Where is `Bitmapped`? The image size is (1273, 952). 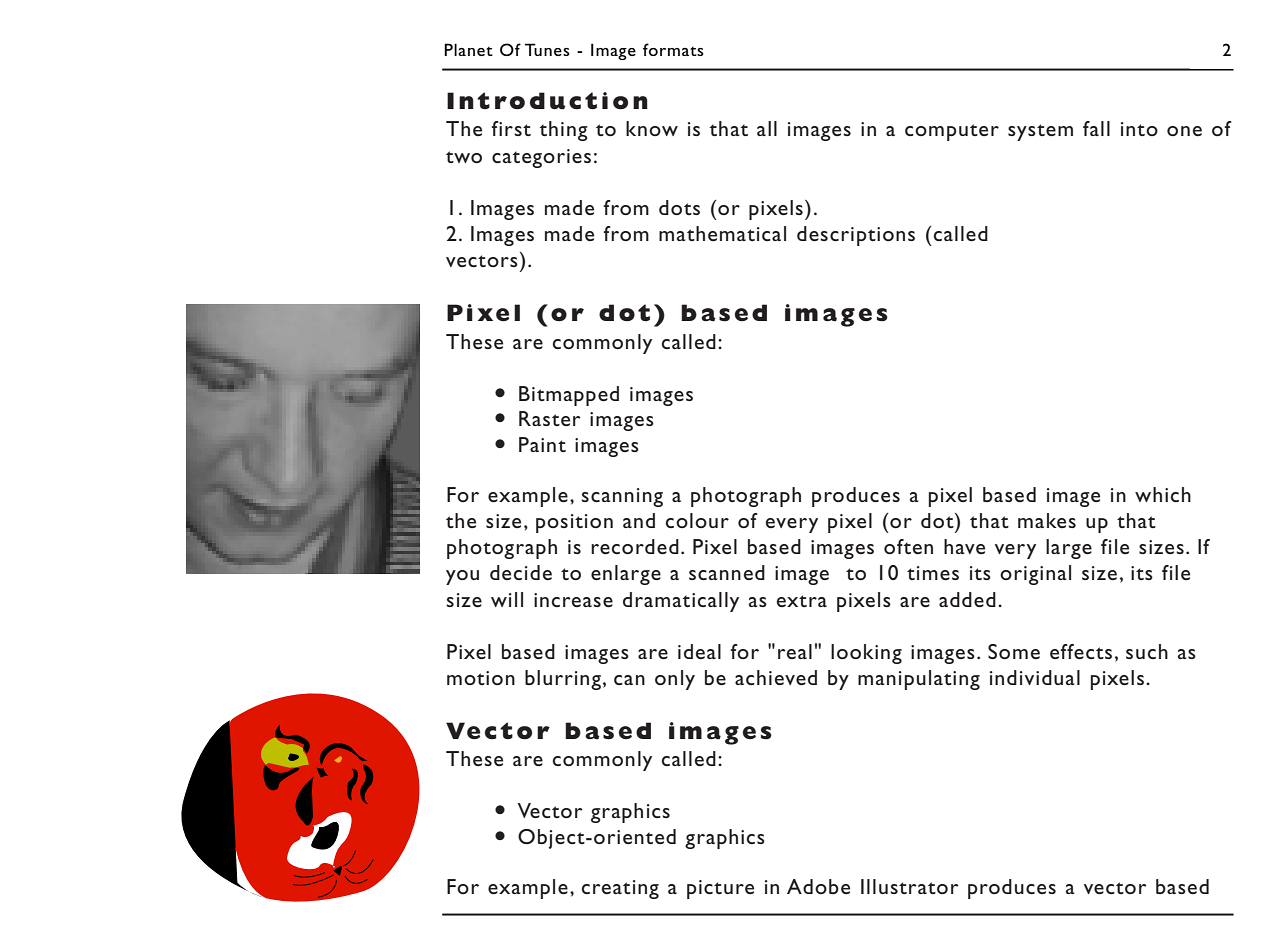 Bitmapped is located at coordinates (569, 396).
